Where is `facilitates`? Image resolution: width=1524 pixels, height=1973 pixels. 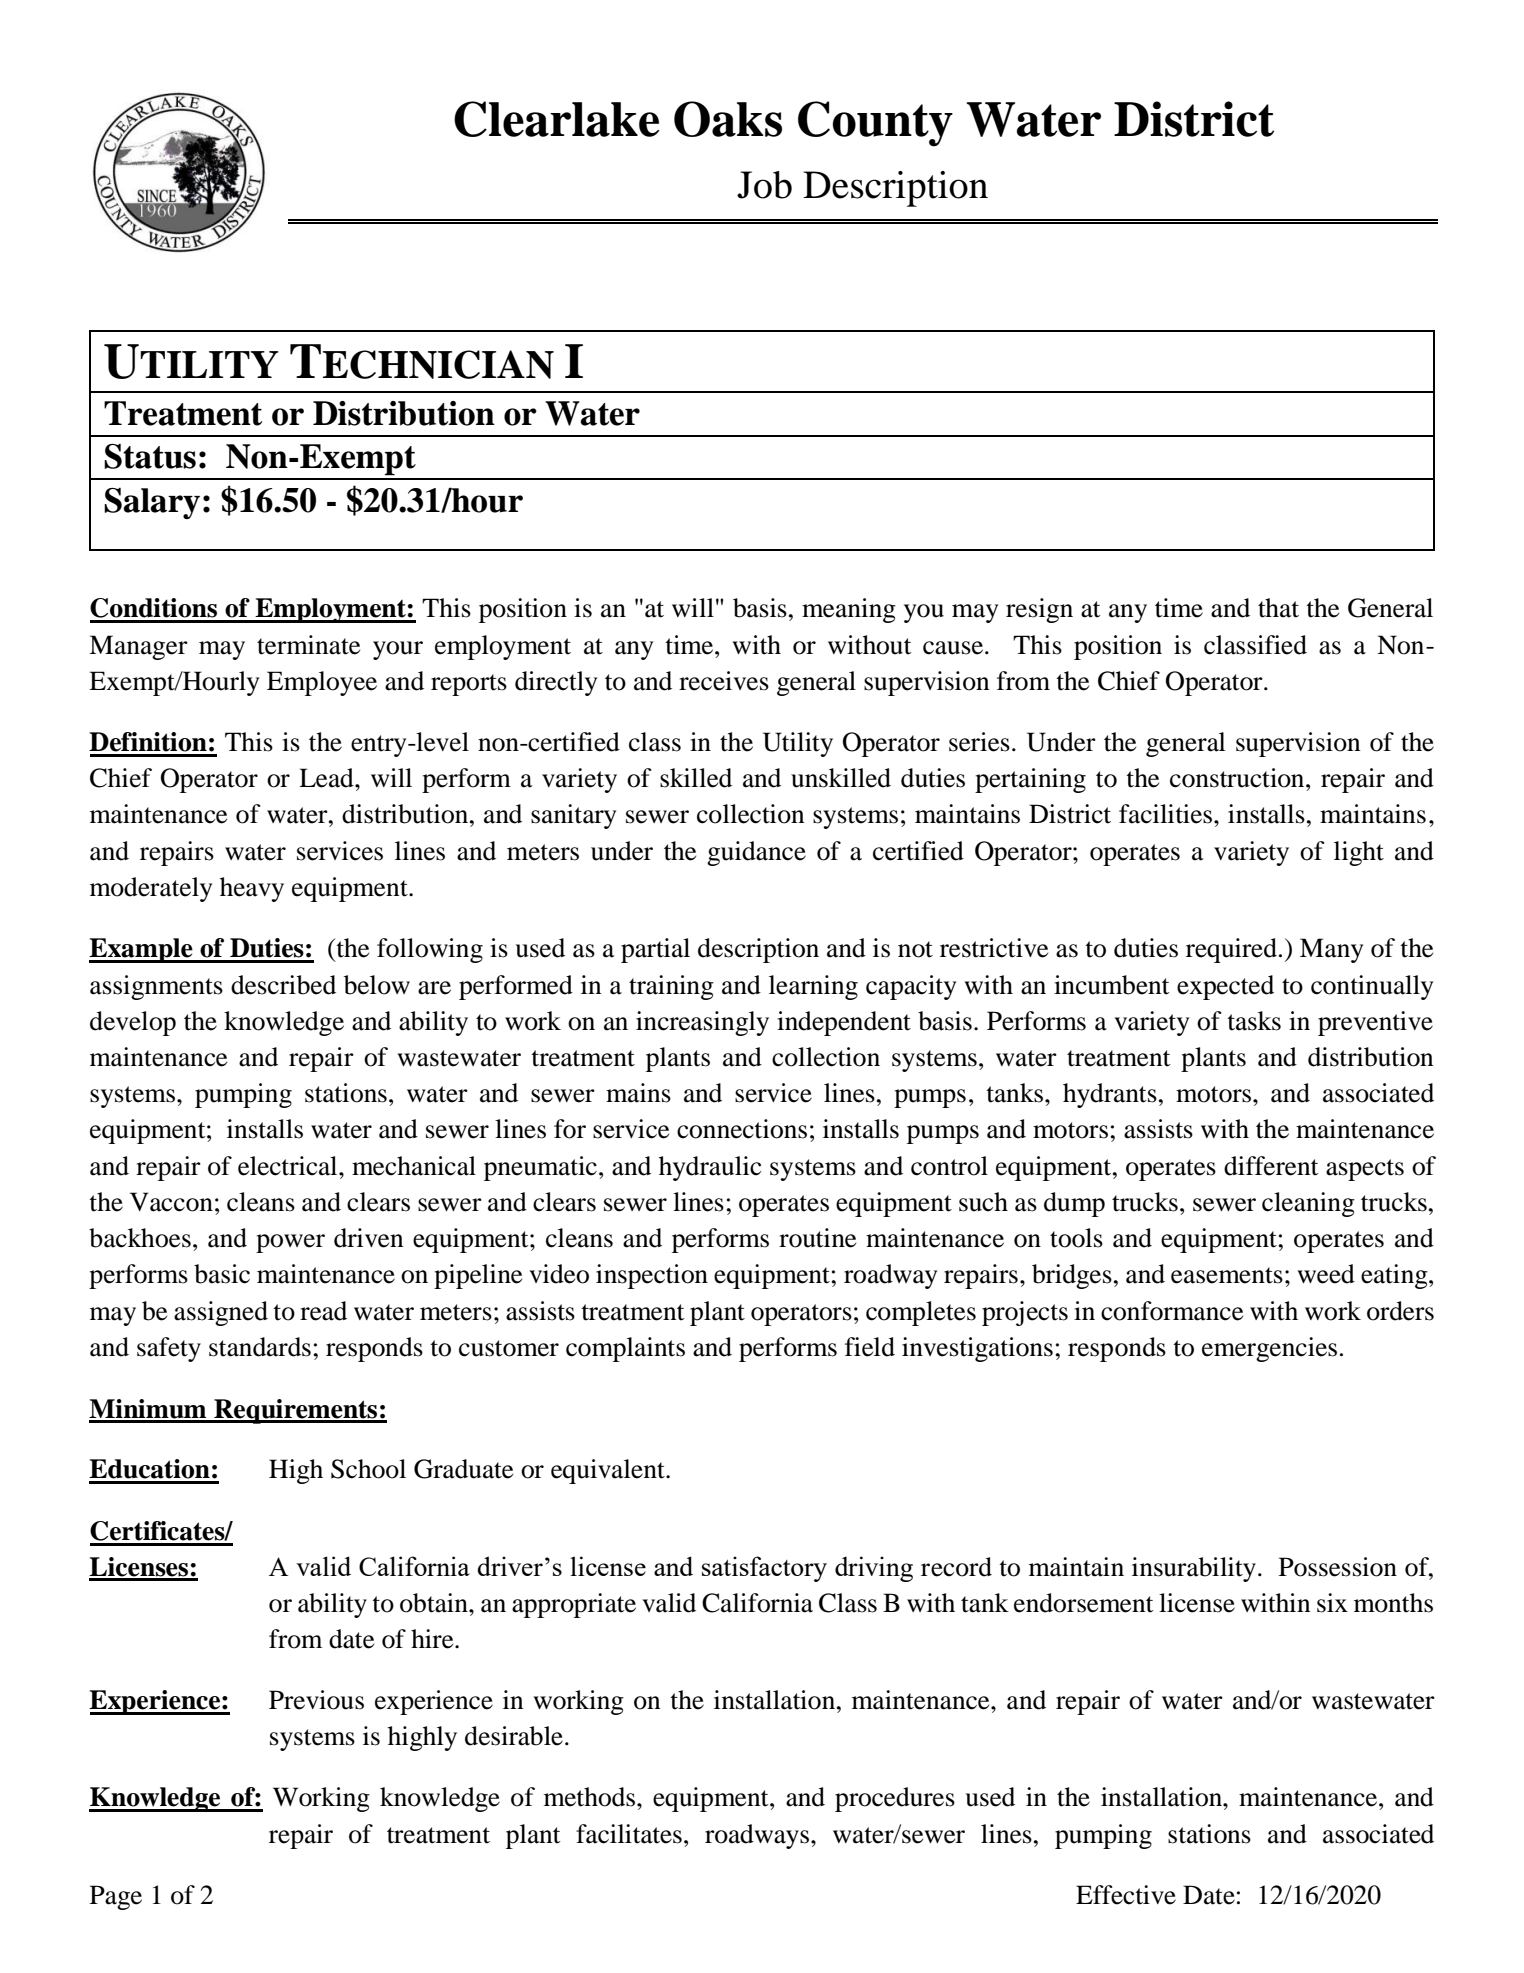
facilitates is located at coordinates (629, 1834).
